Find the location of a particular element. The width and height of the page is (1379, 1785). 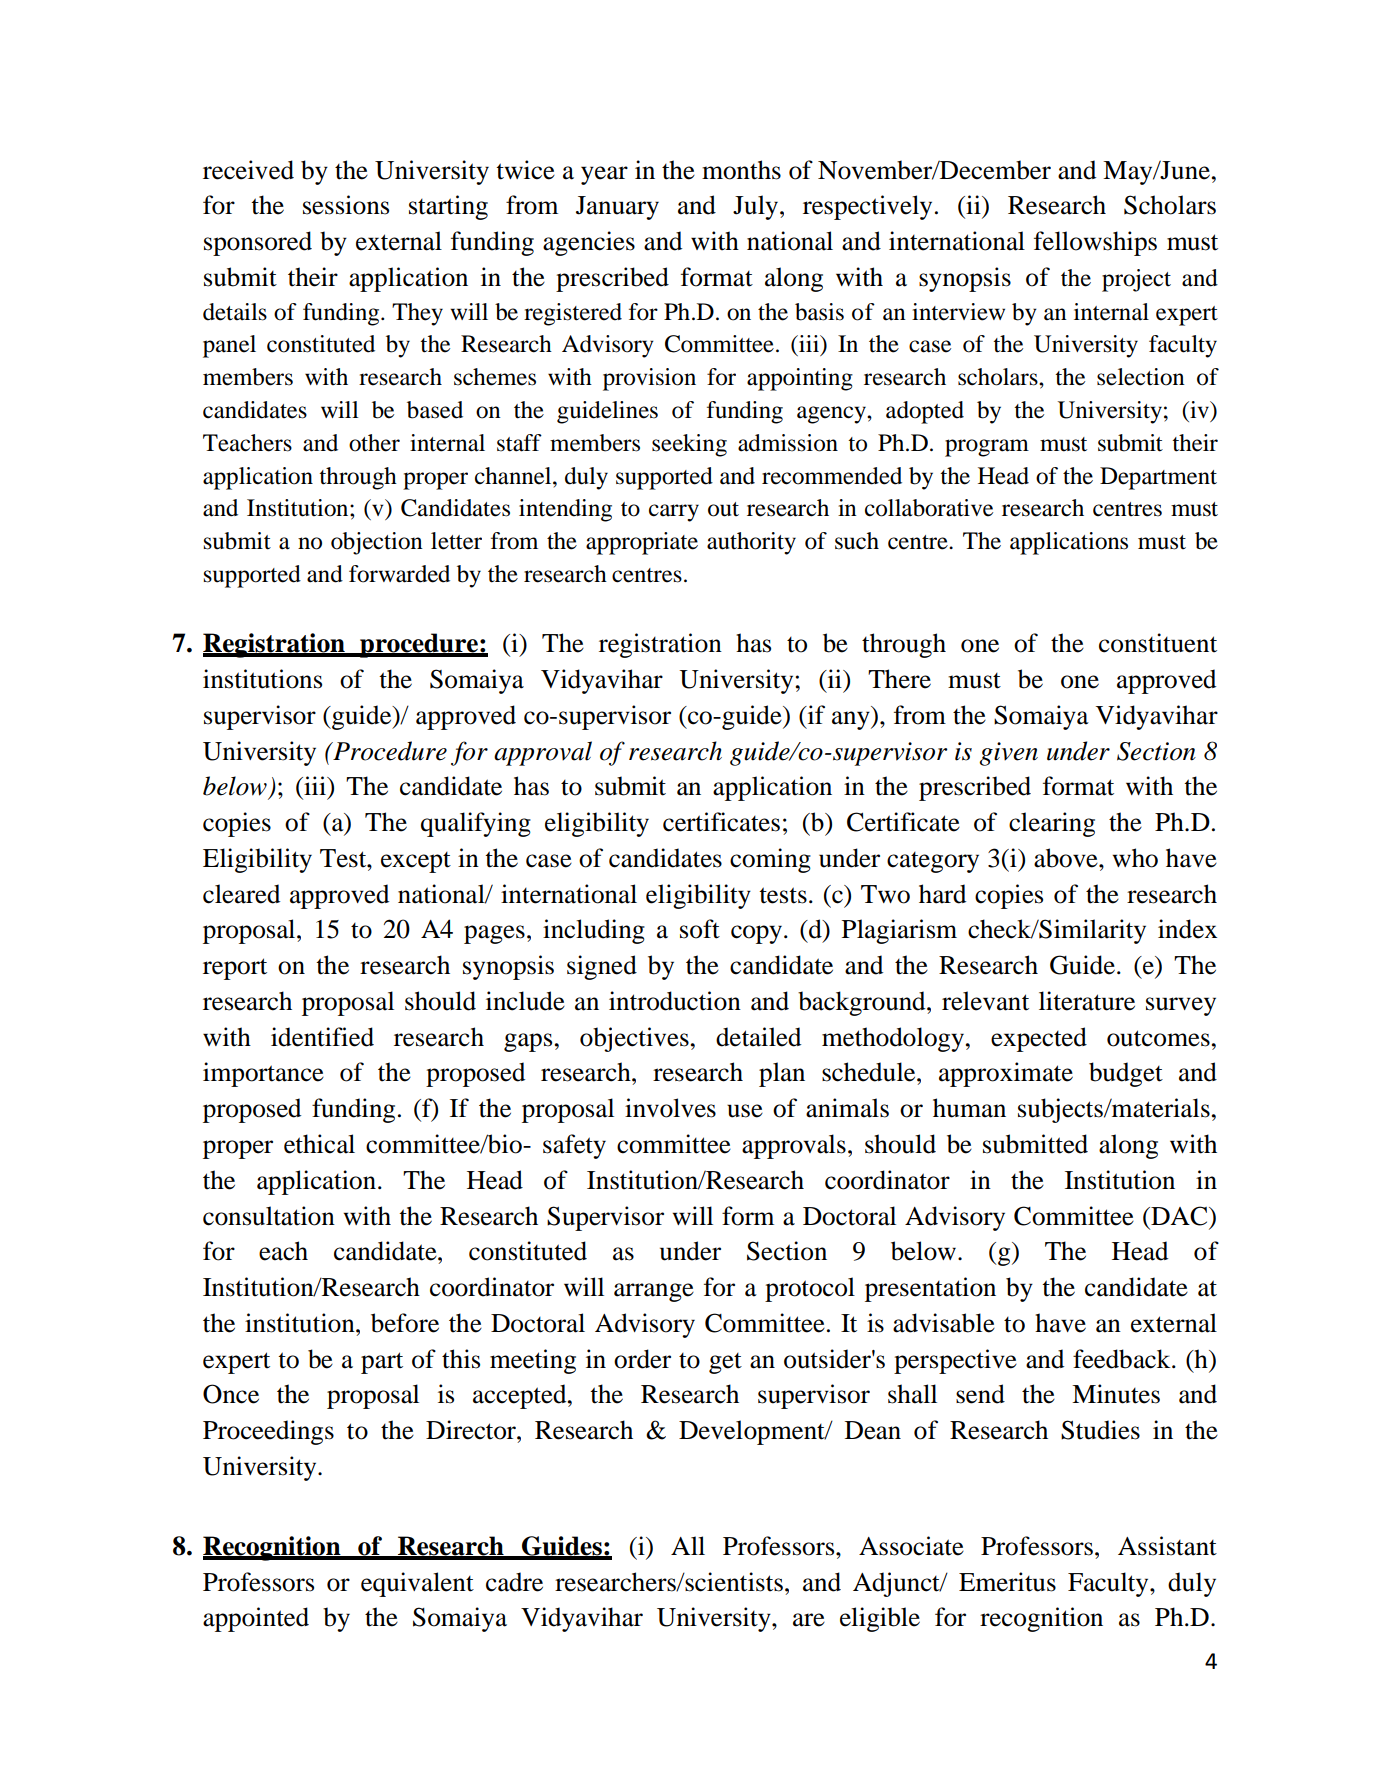

arrange is located at coordinates (654, 1292).
